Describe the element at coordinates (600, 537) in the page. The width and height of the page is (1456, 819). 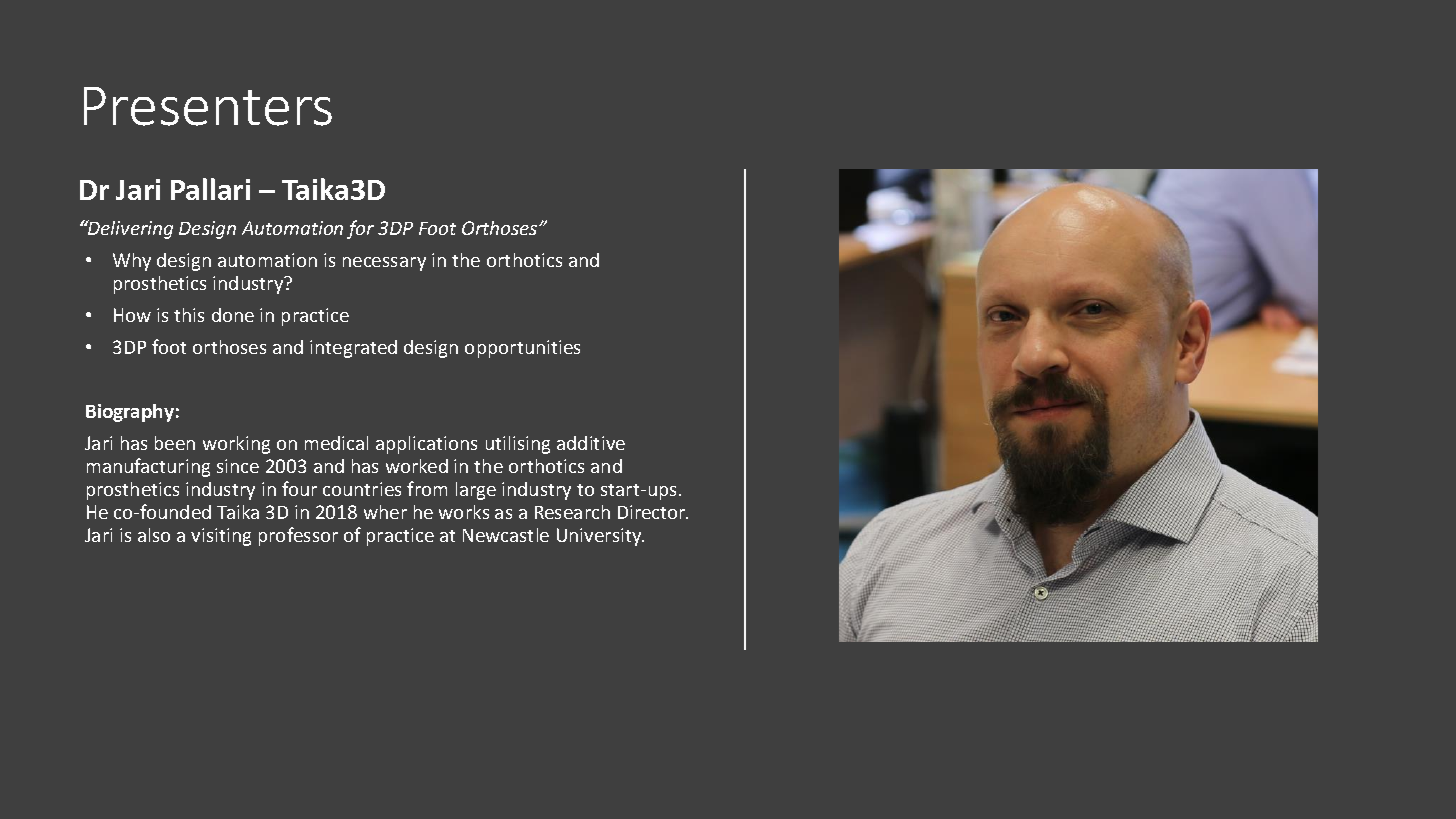
I see `University` at that location.
